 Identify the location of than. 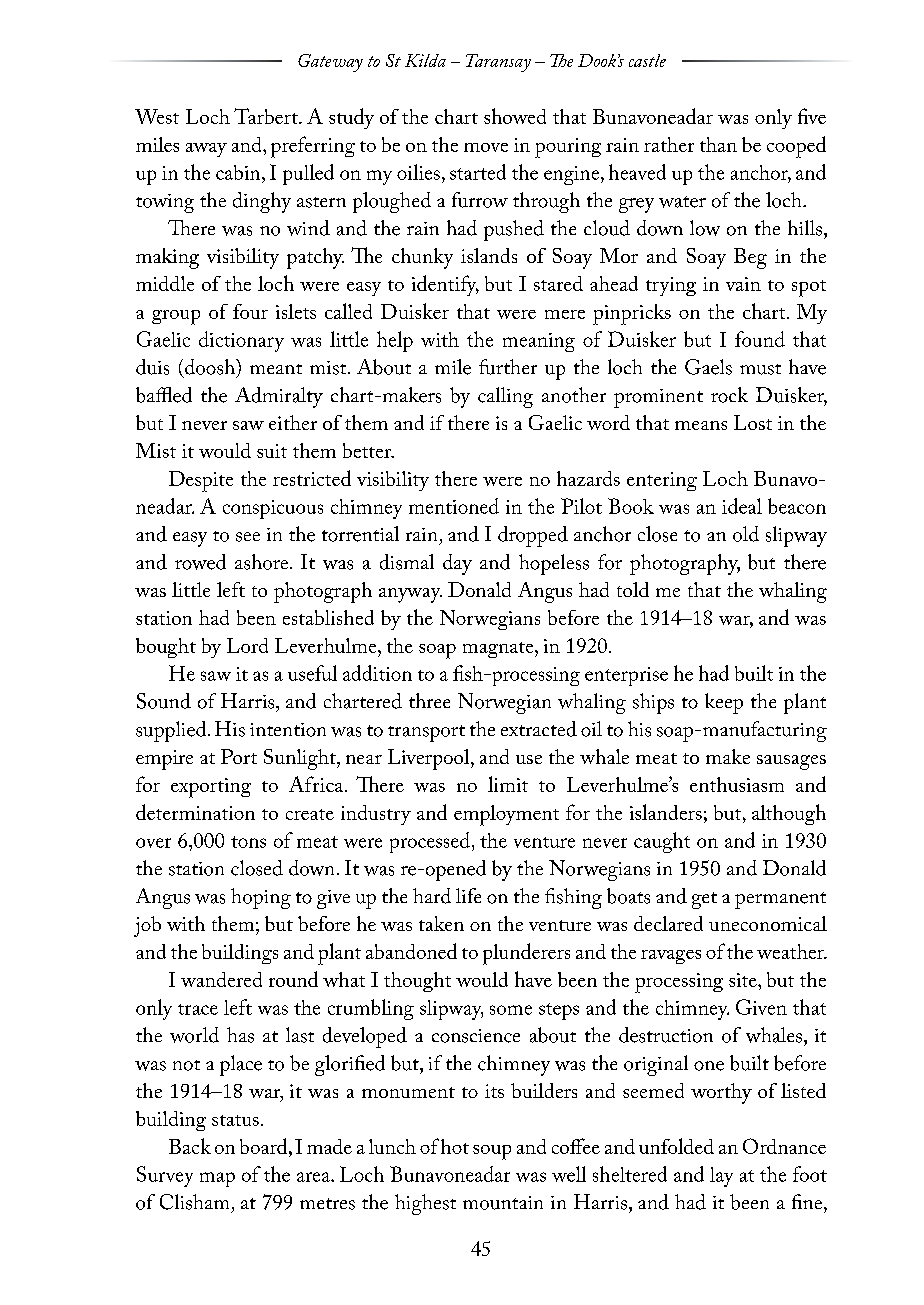
(718, 144).
